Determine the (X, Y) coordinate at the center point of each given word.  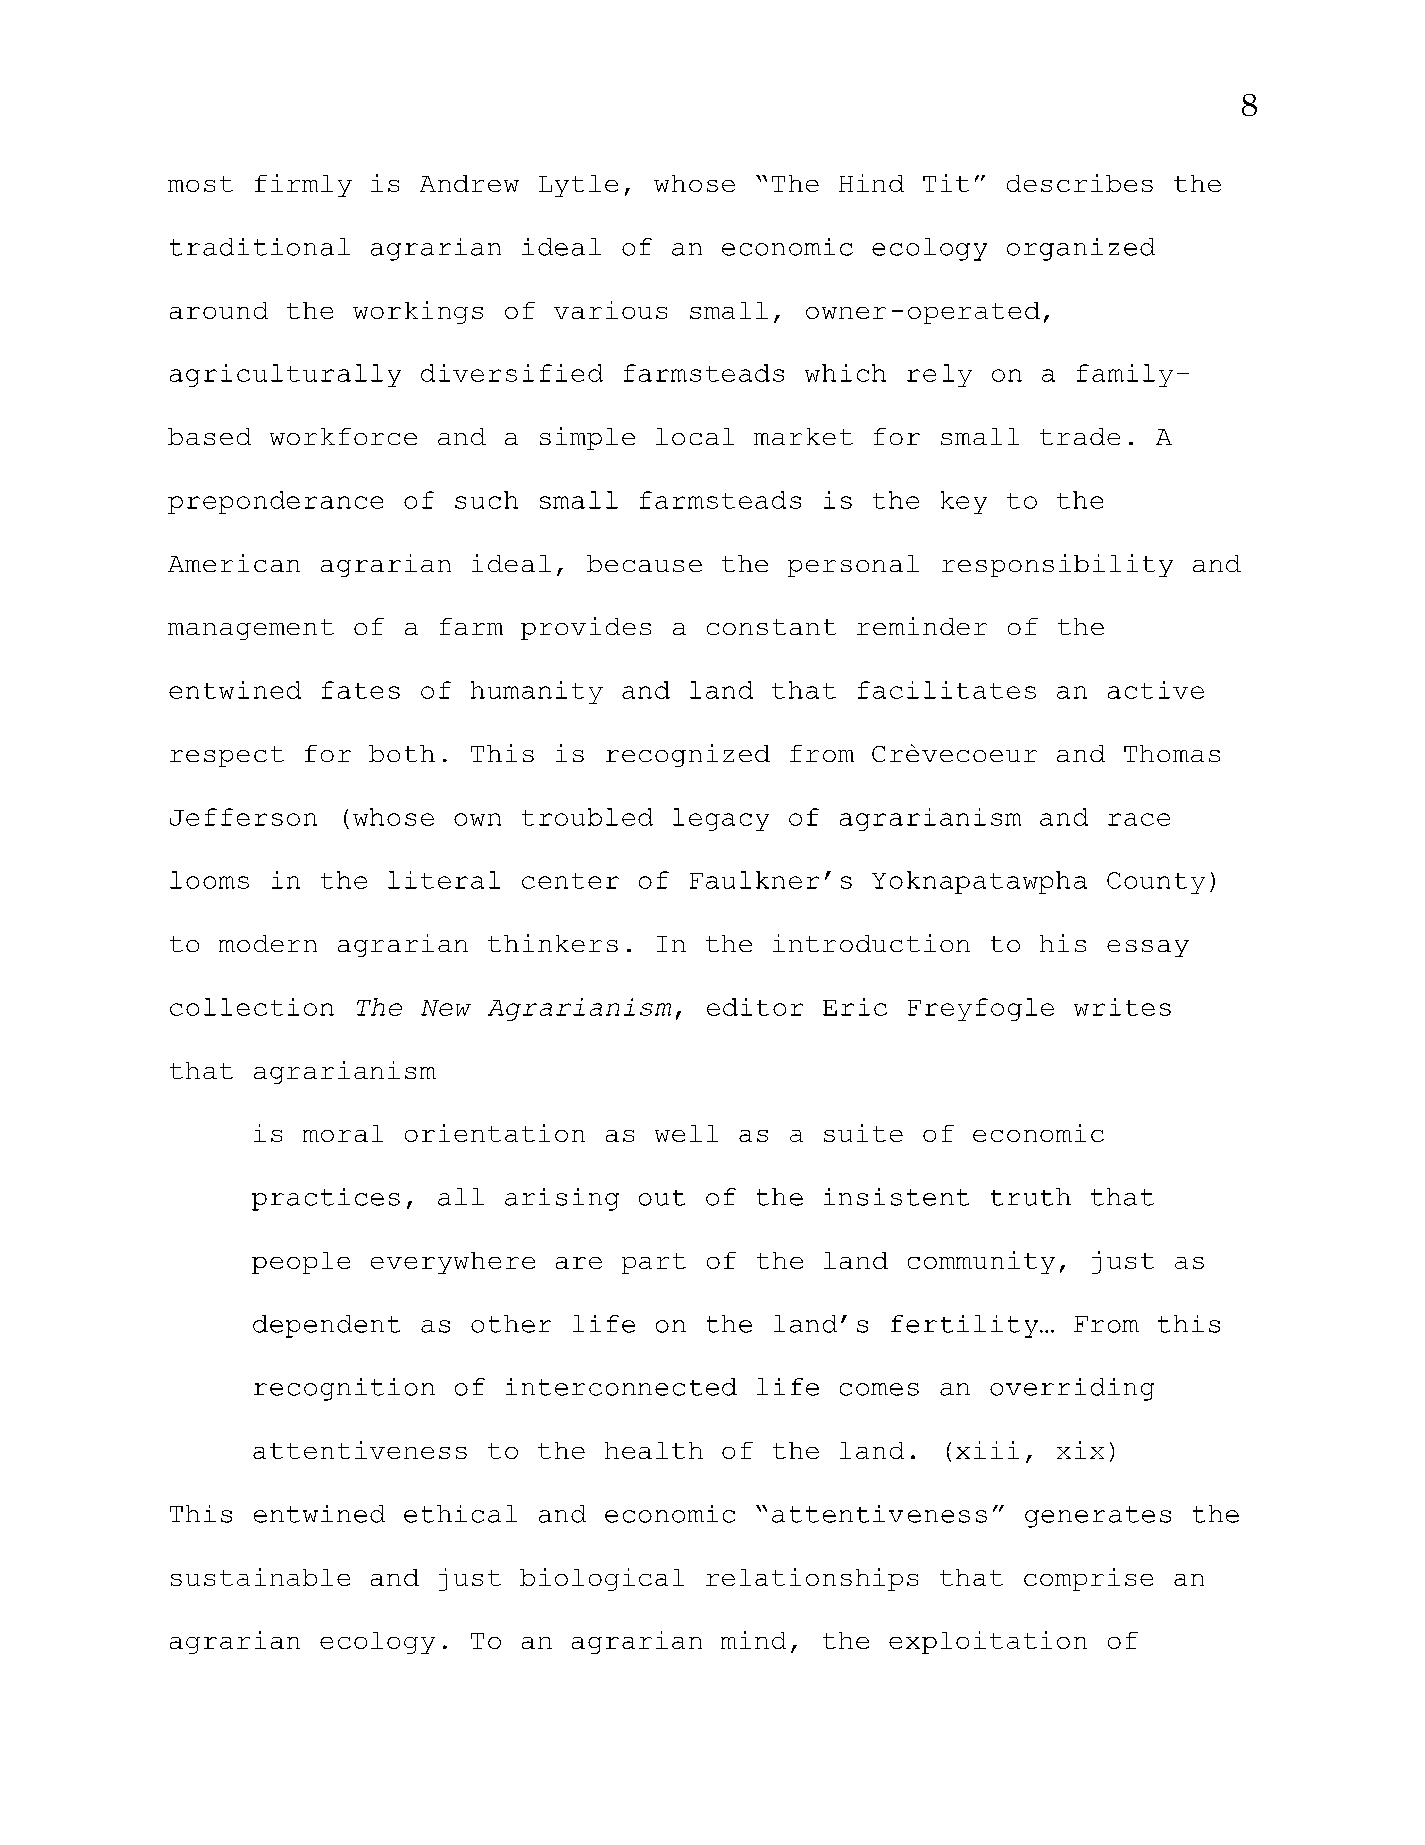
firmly (303, 185)
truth (1031, 1197)
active (1156, 690)
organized (1081, 249)
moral (343, 1133)
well (686, 1133)
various (610, 310)
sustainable (260, 1577)
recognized (688, 755)
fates (361, 690)
